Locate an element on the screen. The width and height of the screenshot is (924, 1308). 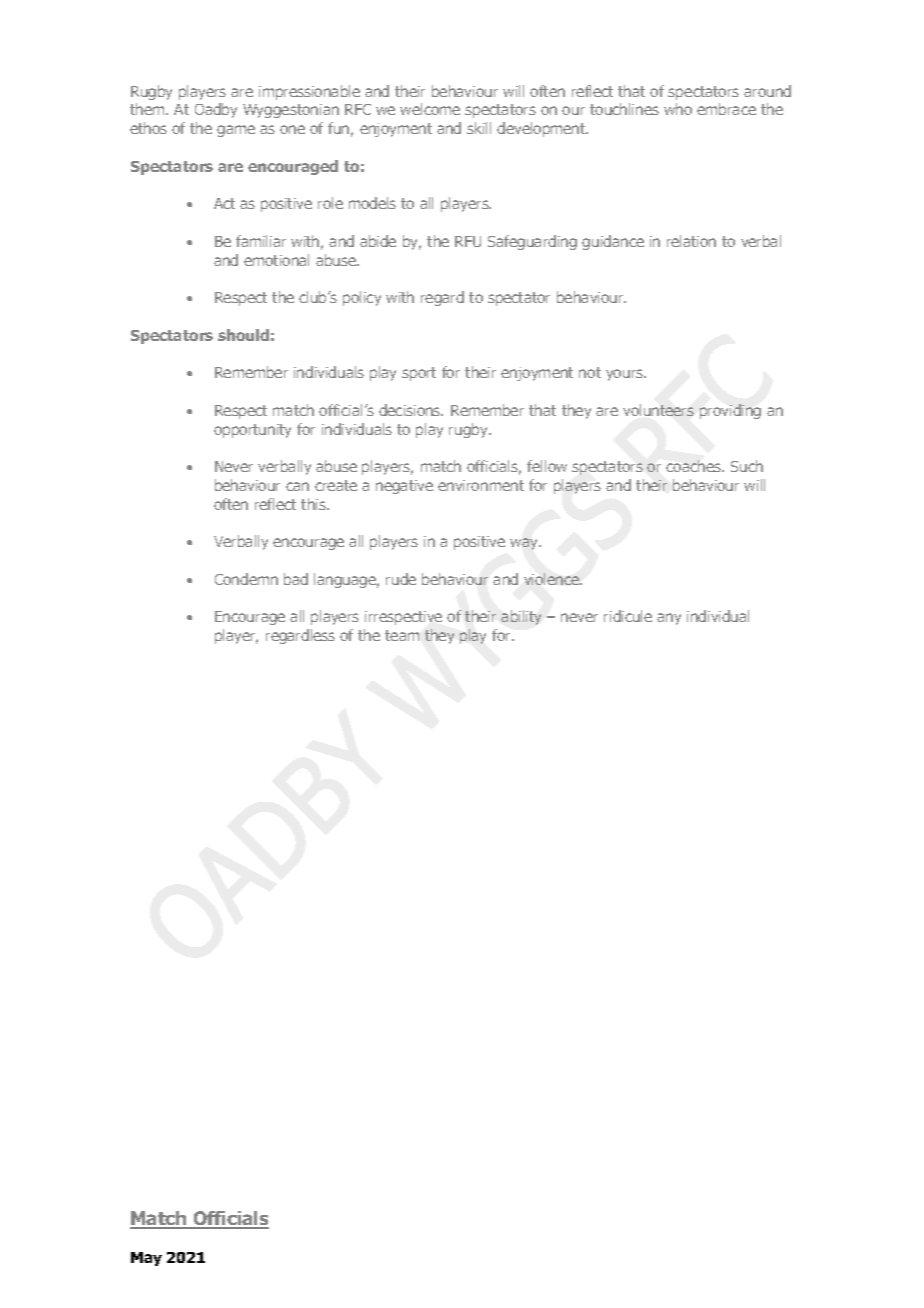
ridicule is located at coordinates (628, 616).
